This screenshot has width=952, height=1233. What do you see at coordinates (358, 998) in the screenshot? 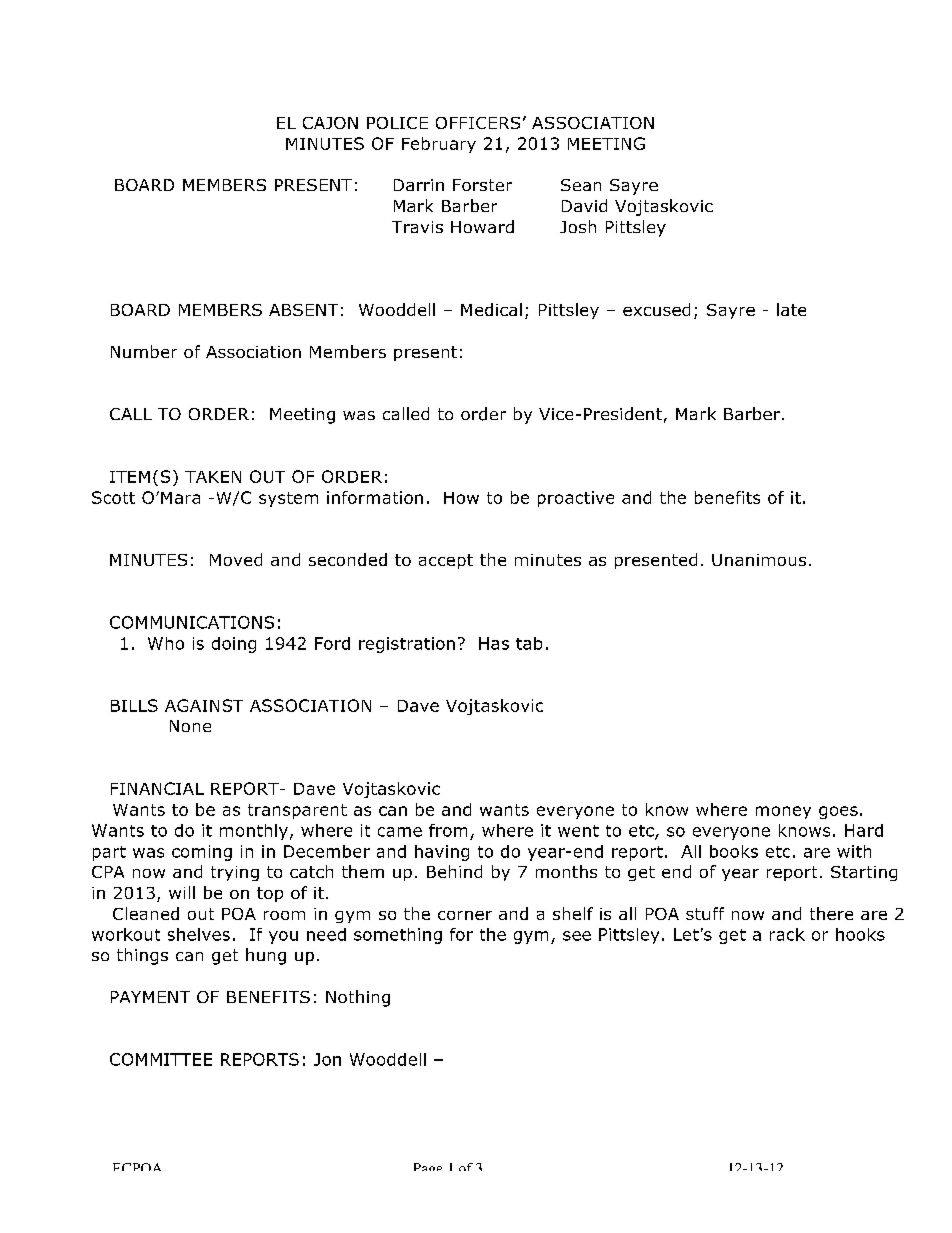
I see `Nothing` at bounding box center [358, 998].
